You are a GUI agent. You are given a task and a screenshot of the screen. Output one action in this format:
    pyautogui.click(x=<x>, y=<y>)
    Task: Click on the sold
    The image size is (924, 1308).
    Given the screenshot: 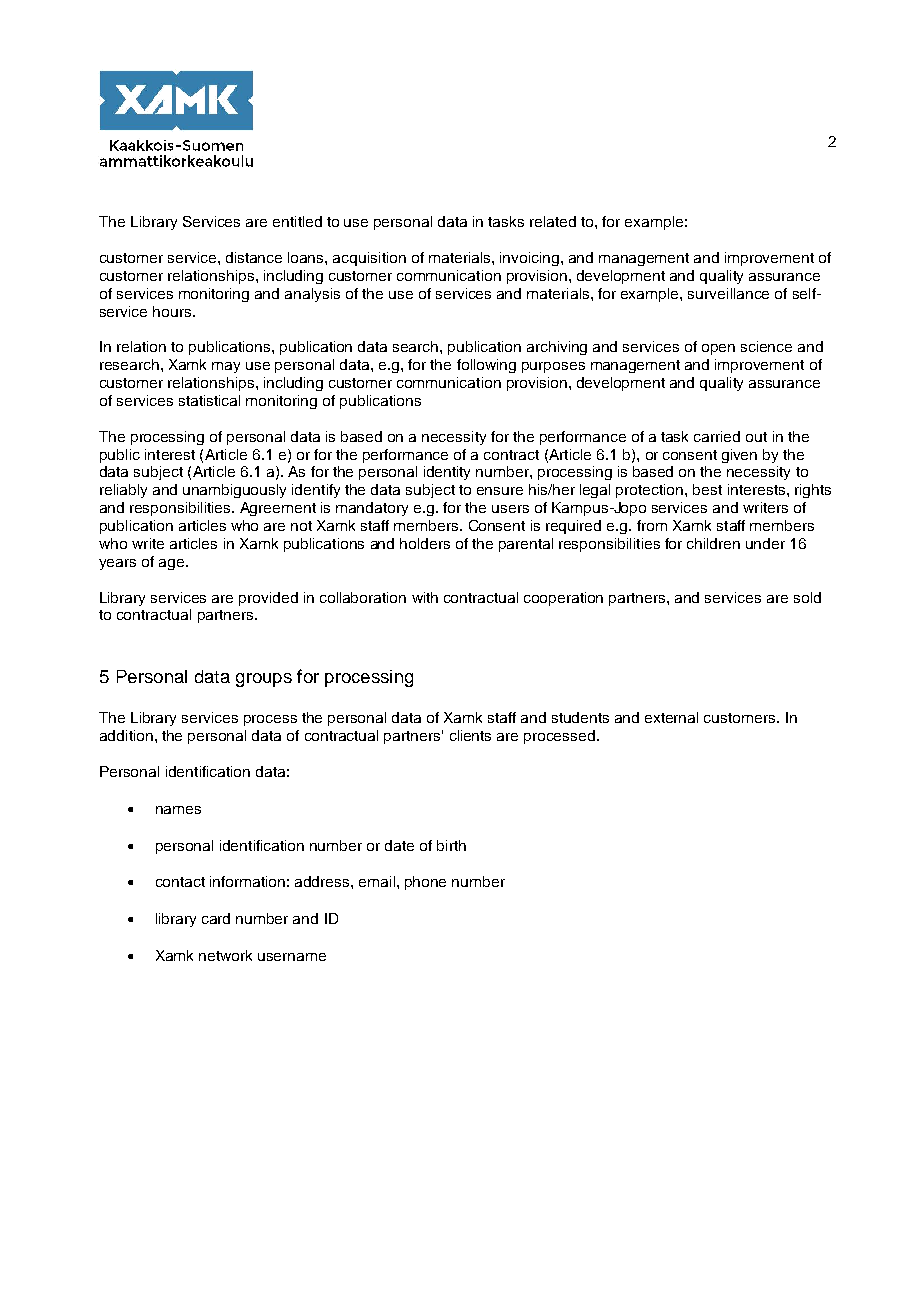 What is the action you would take?
    pyautogui.click(x=807, y=597)
